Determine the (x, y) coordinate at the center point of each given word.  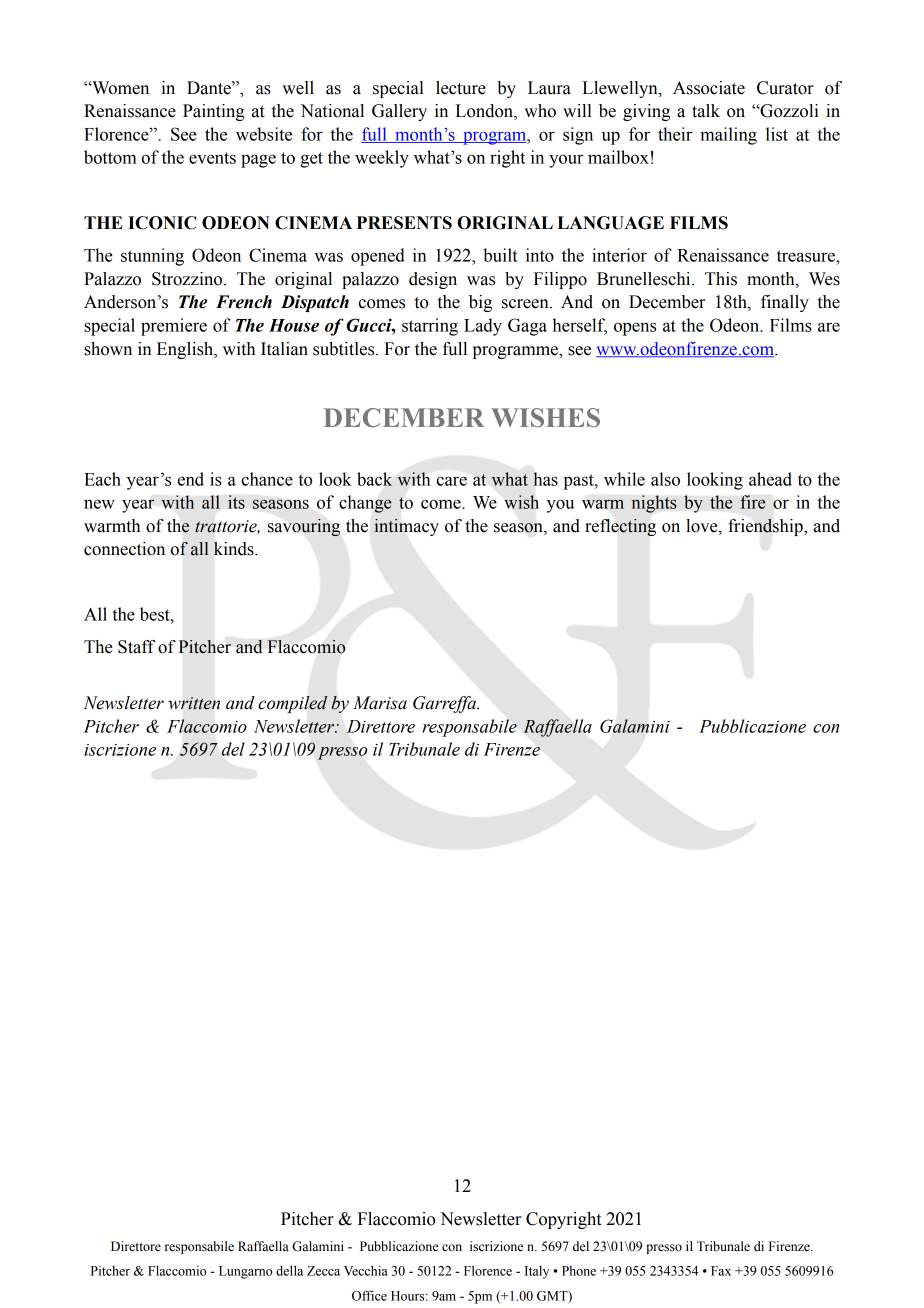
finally (785, 303)
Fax (721, 1271)
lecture (461, 88)
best (156, 614)
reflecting (620, 527)
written (194, 703)
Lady (483, 327)
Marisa (380, 703)
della (289, 1270)
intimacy (406, 527)
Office (369, 1295)
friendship (766, 527)
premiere (174, 327)
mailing (728, 136)
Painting (214, 112)
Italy (537, 1272)
